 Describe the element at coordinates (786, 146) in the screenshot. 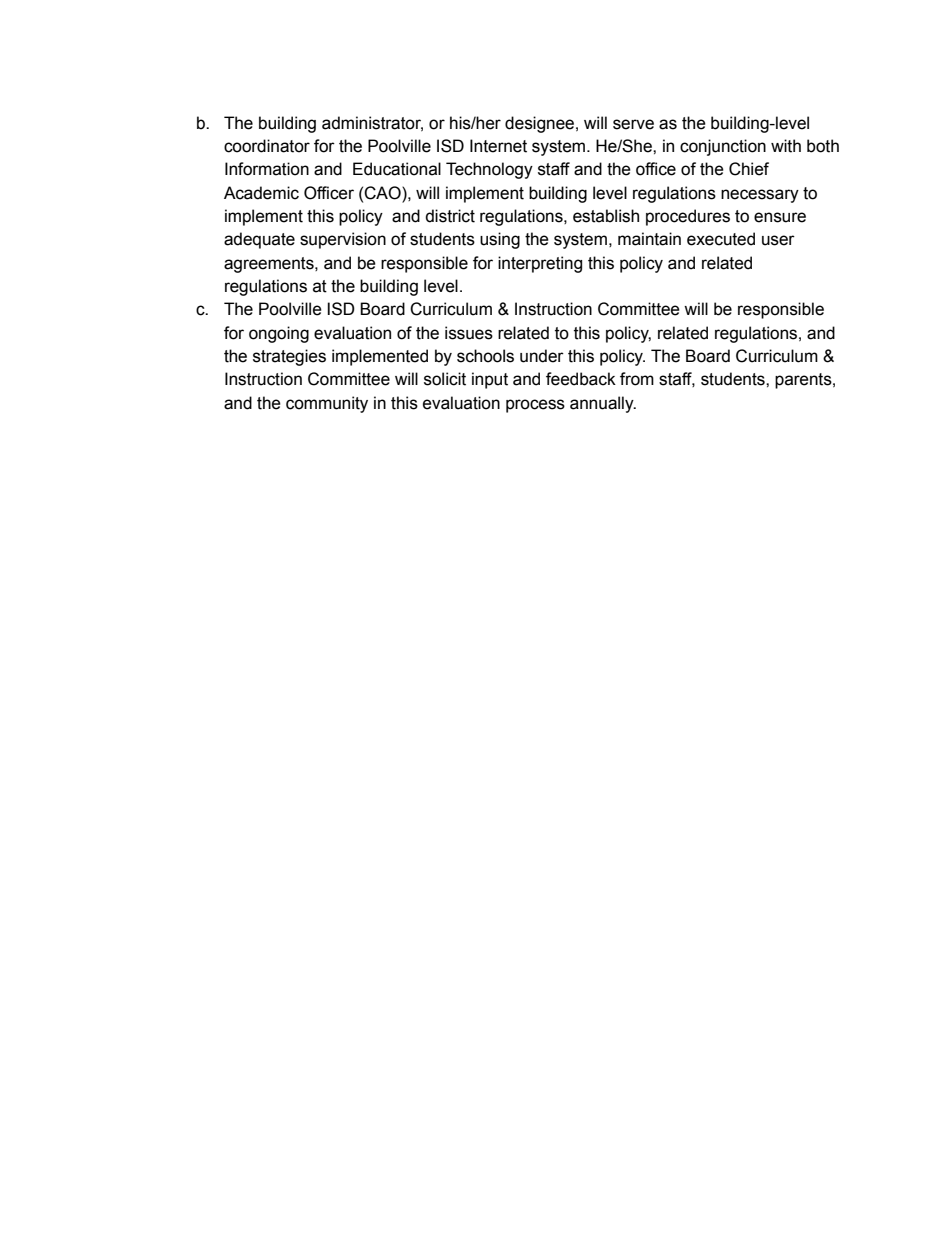

I see `with` at that location.
